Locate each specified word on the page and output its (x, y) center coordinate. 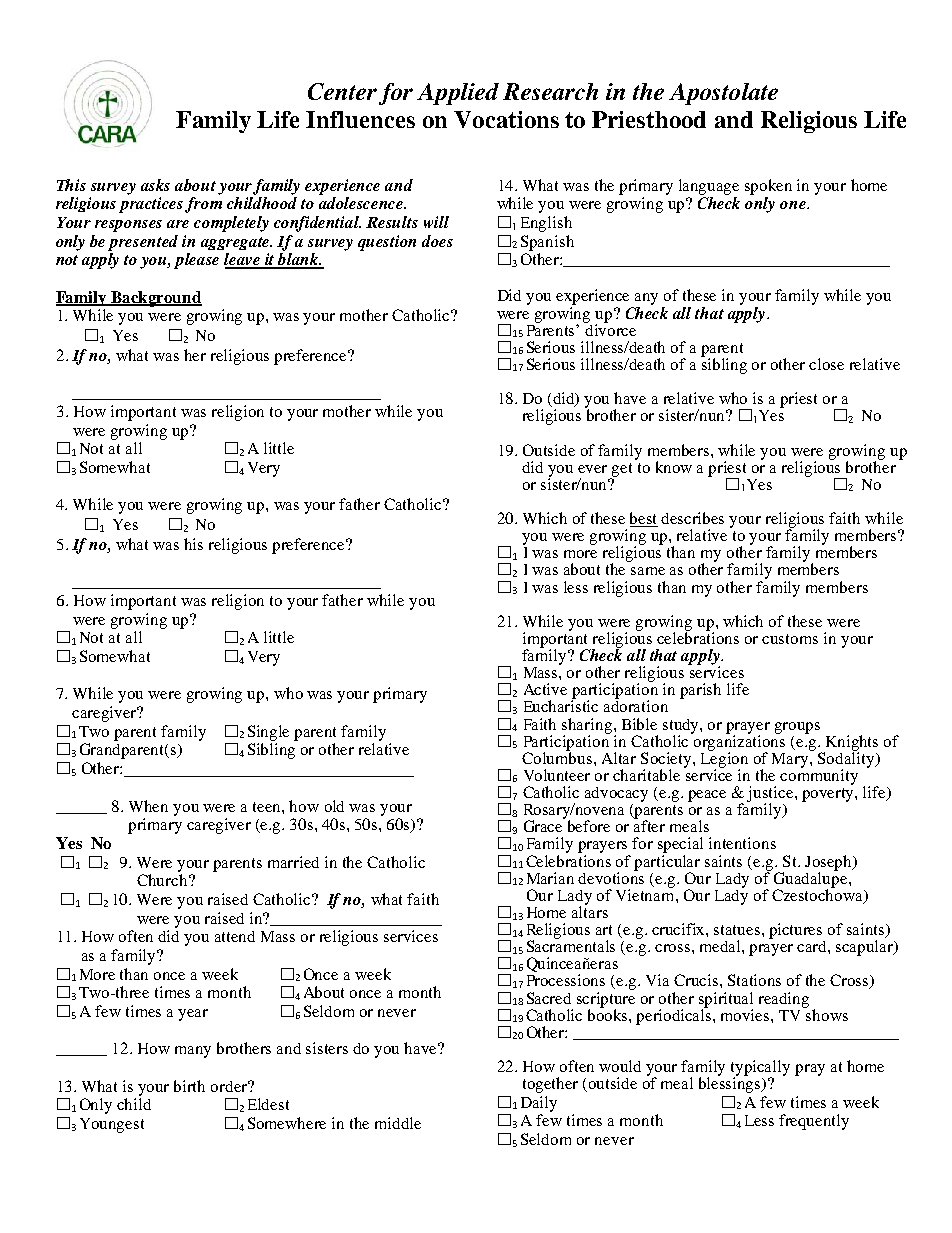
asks (155, 185)
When (148, 806)
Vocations (506, 119)
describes (692, 518)
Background (155, 299)
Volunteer (557, 775)
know (674, 467)
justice (771, 795)
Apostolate (723, 94)
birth (189, 1086)
